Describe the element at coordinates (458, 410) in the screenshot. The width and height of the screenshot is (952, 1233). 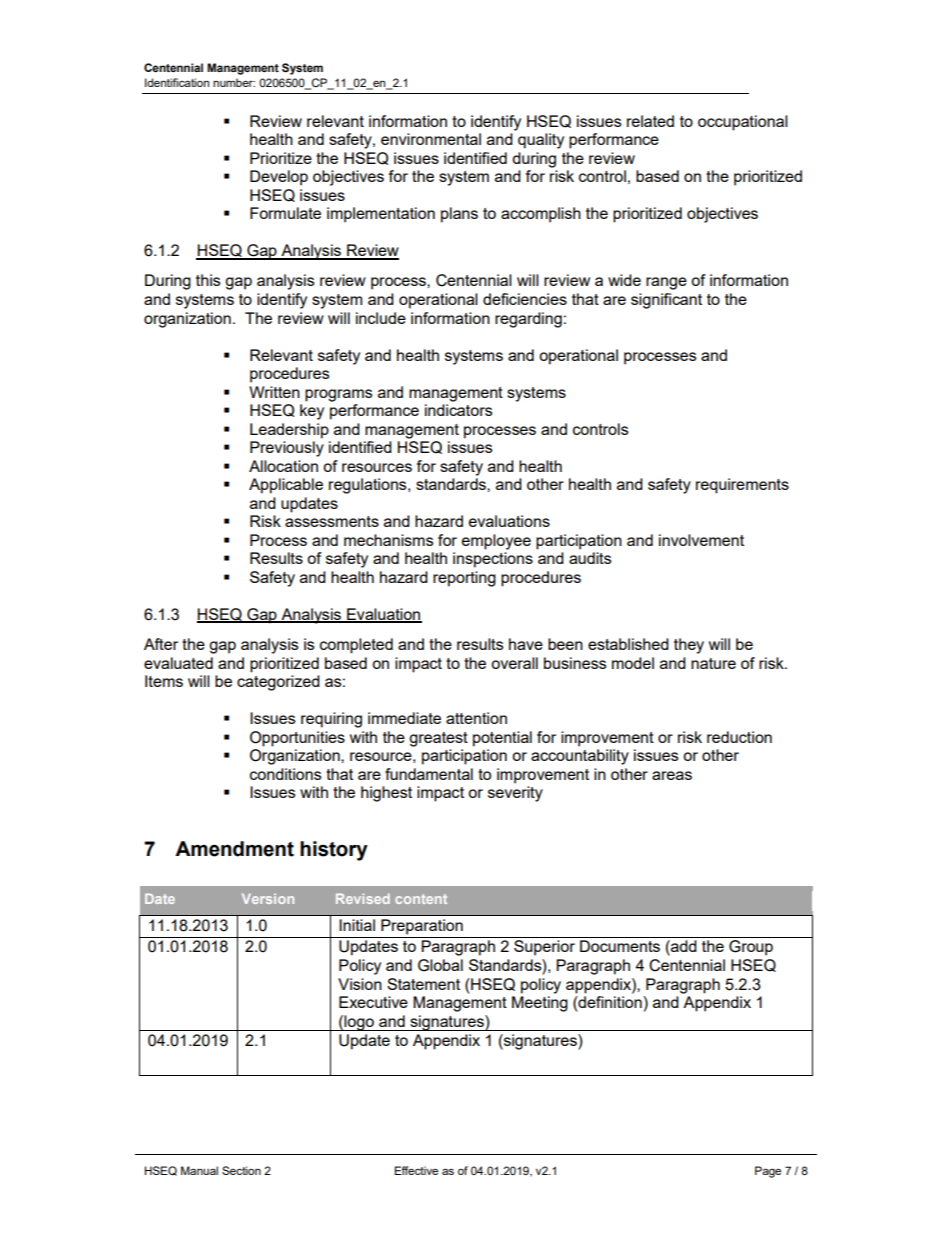
I see `indicators` at that location.
